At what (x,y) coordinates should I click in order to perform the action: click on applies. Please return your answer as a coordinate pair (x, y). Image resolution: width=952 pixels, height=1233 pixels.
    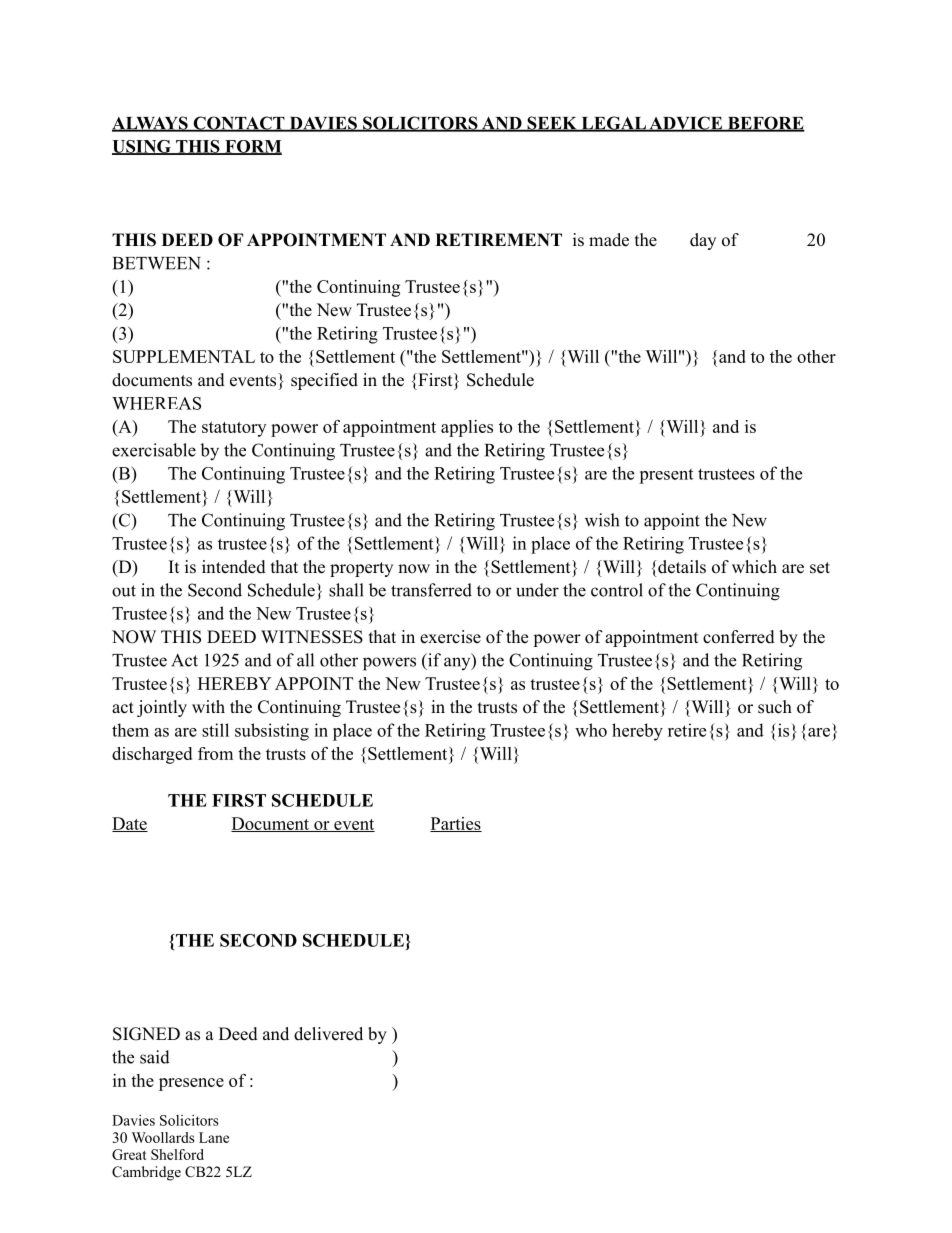
    Looking at the image, I should click on (467, 428).
